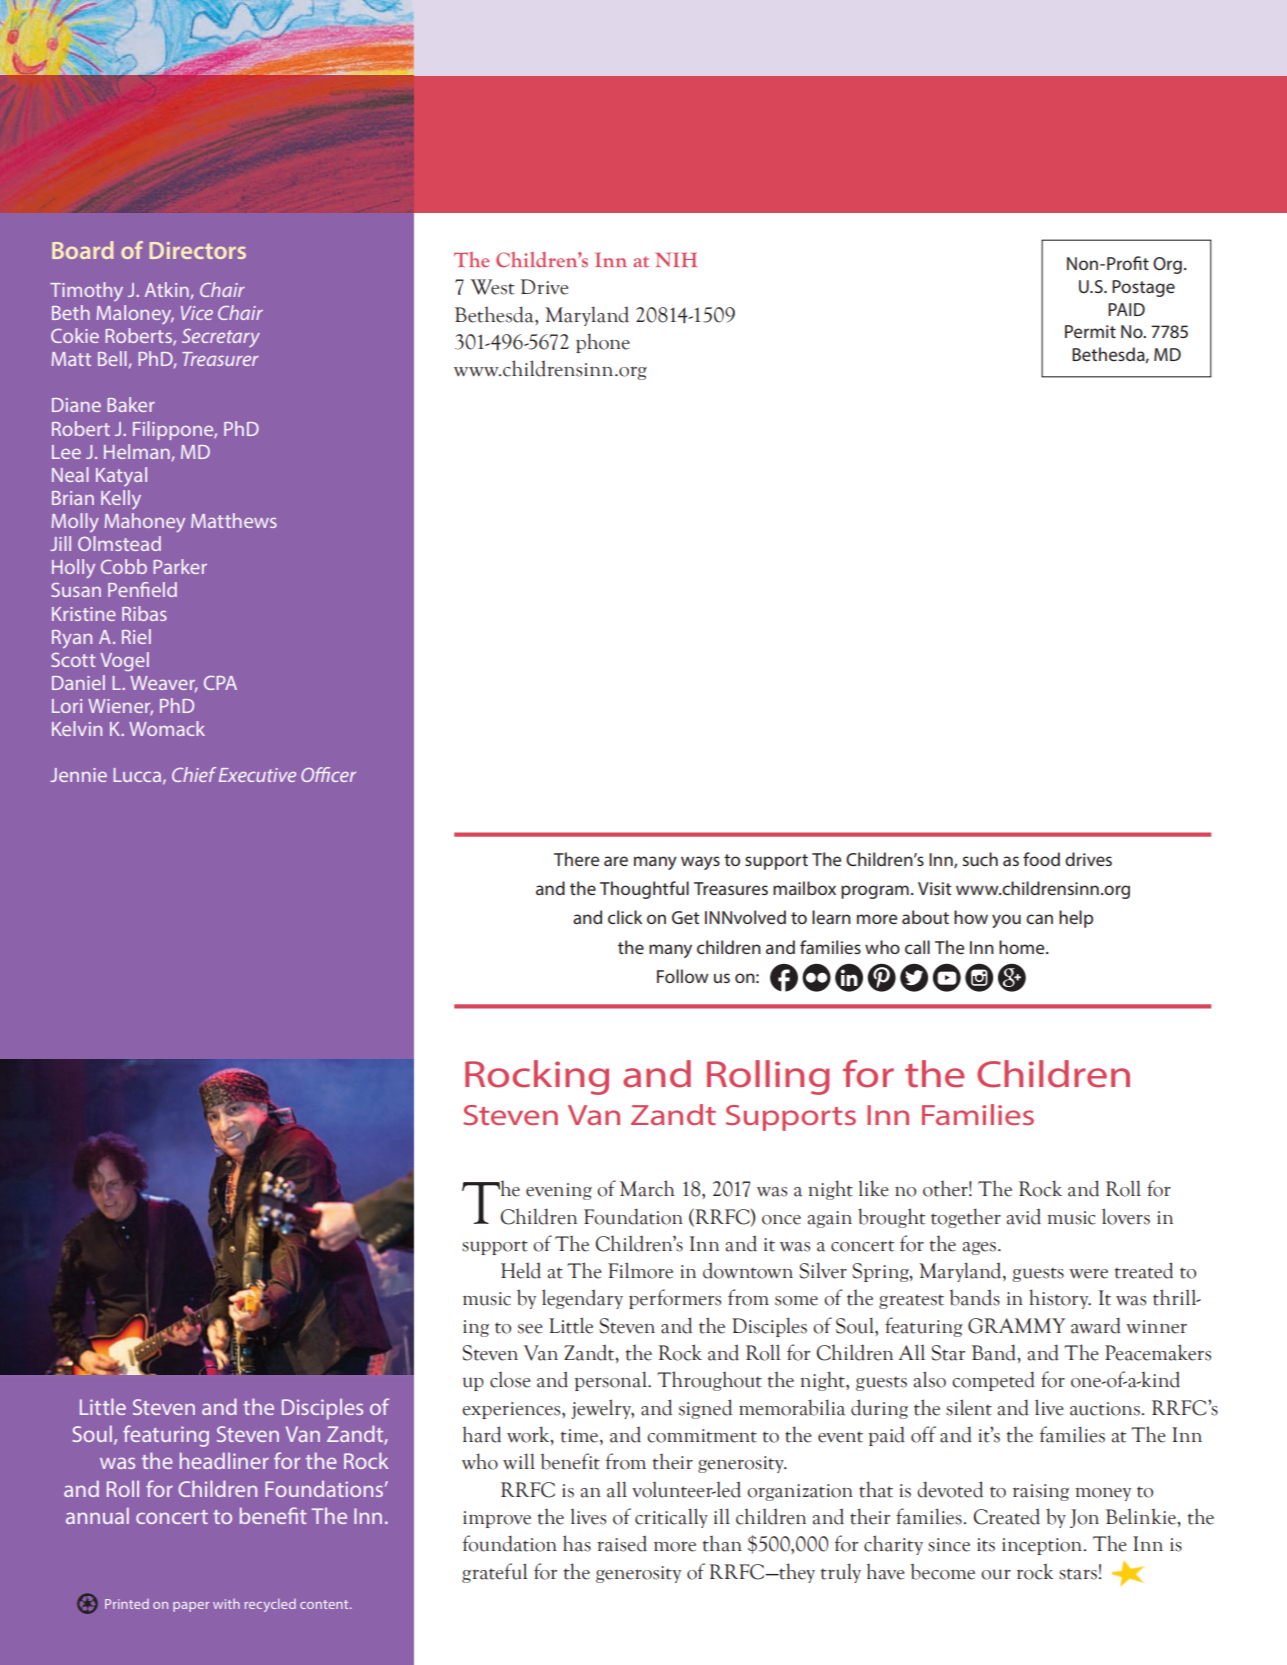  What do you see at coordinates (194, 774) in the screenshot?
I see `Chief` at bounding box center [194, 774].
